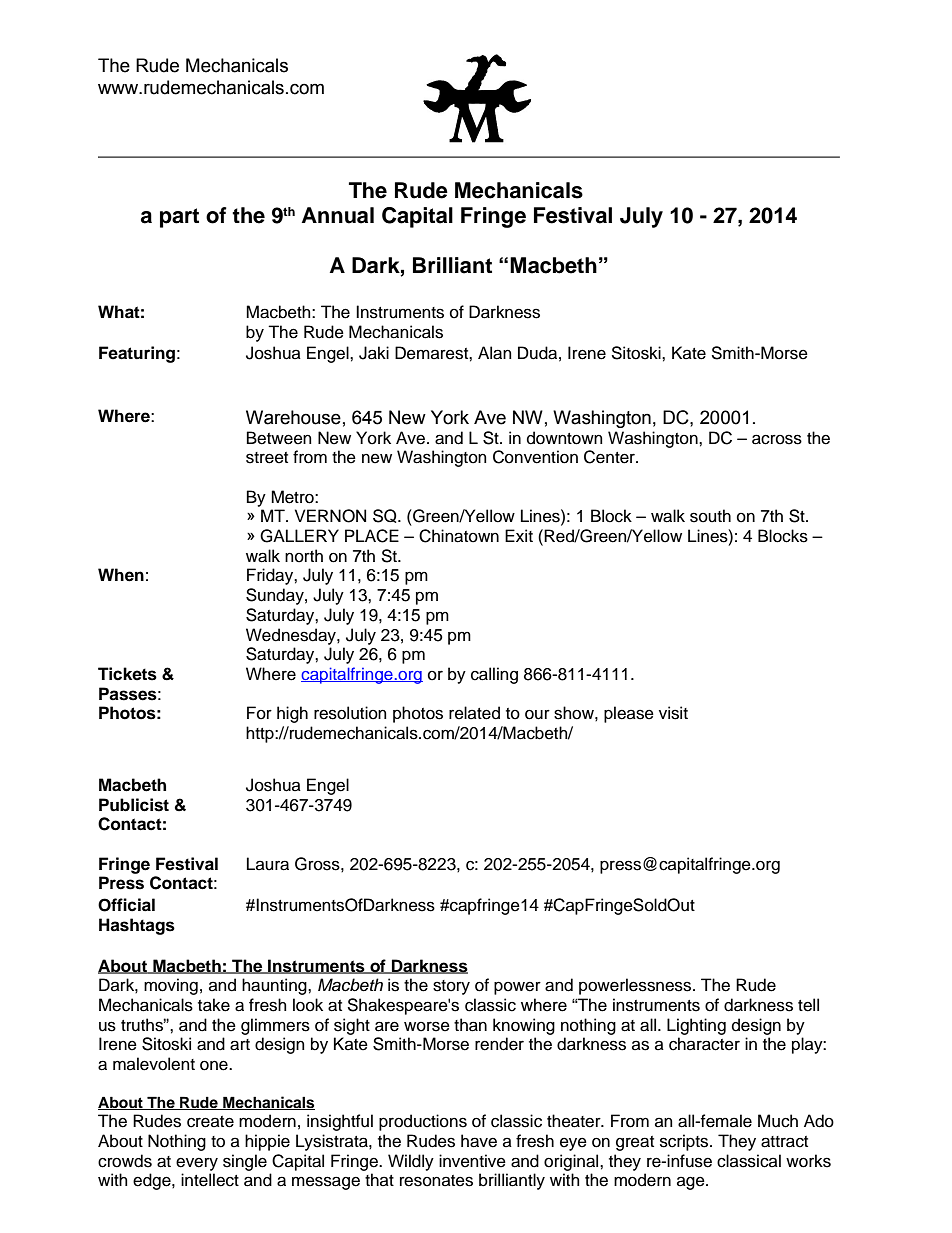  What do you see at coordinates (784, 1142) in the screenshot?
I see `attract` at bounding box center [784, 1142].
